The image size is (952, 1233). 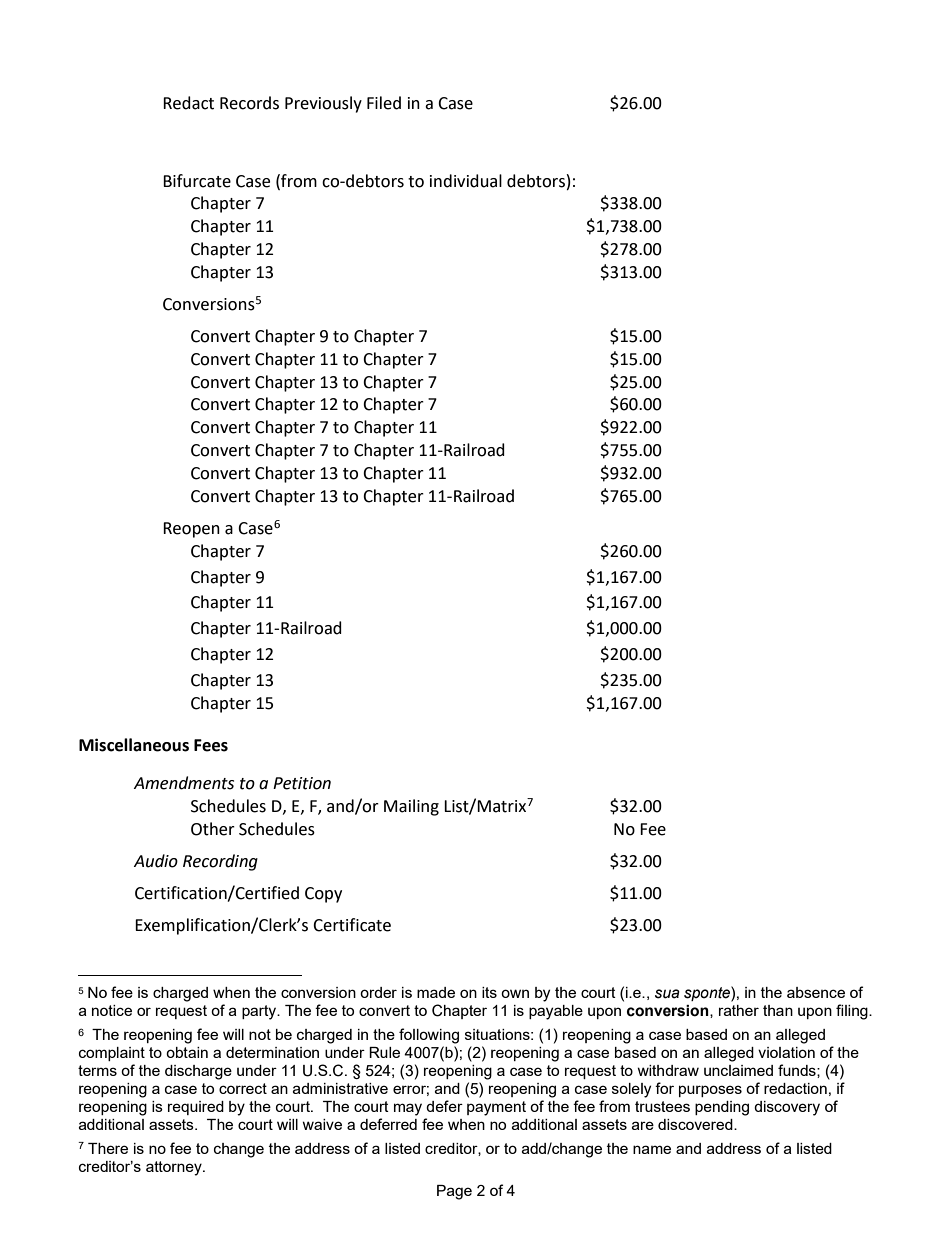 What do you see at coordinates (411, 807) in the page?
I see `Mailing` at bounding box center [411, 807].
